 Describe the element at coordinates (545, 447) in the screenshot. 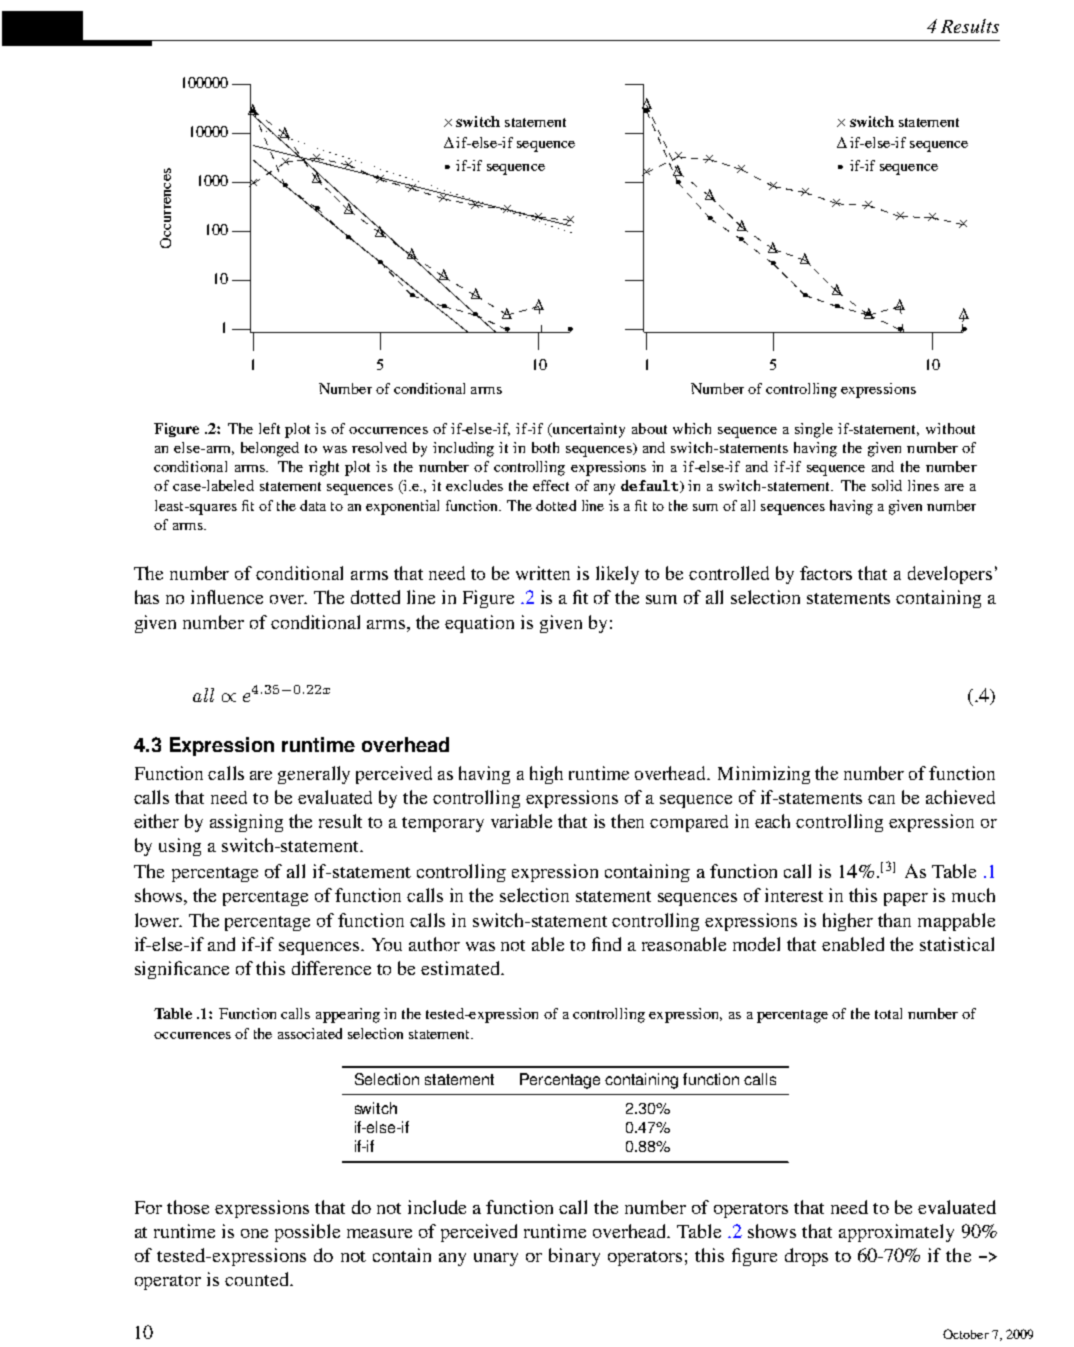

I see `both` at that location.
